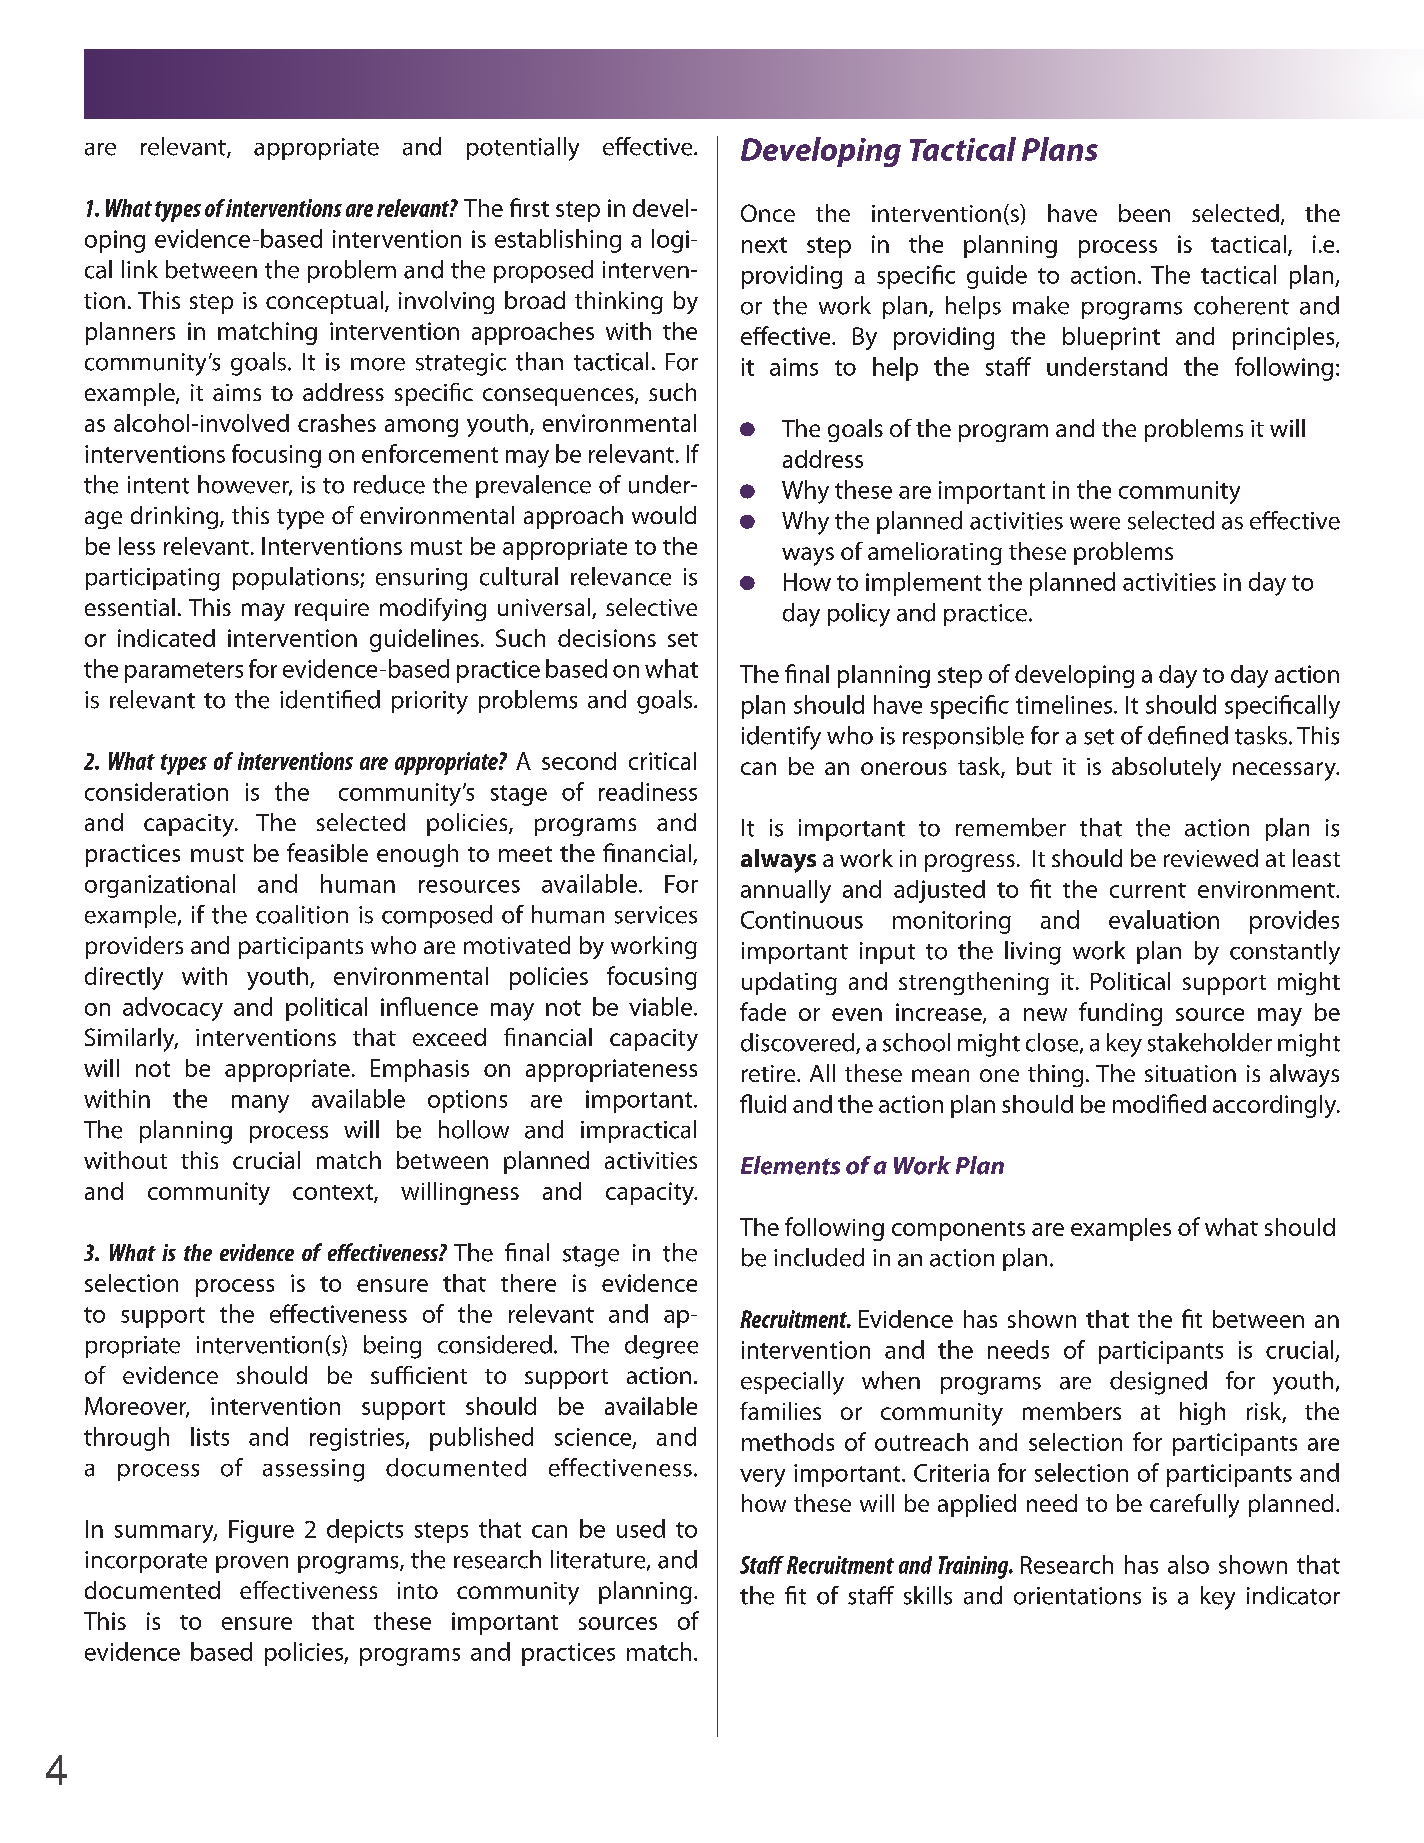 The width and height of the screenshot is (1424, 1843). Describe the element at coordinates (764, 245) in the screenshot. I see `next` at that location.
